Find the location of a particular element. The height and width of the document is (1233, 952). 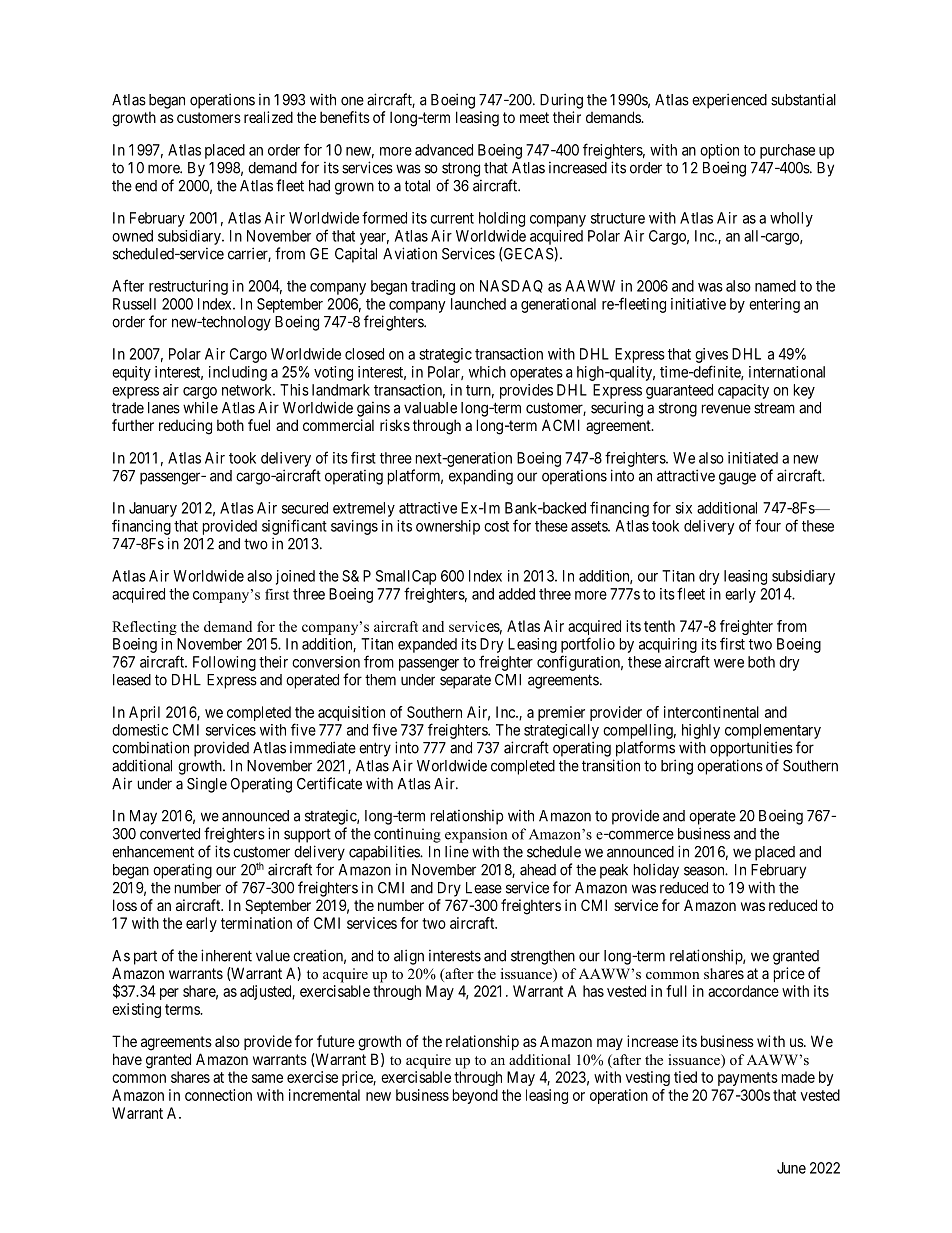

reducing is located at coordinates (185, 427).
